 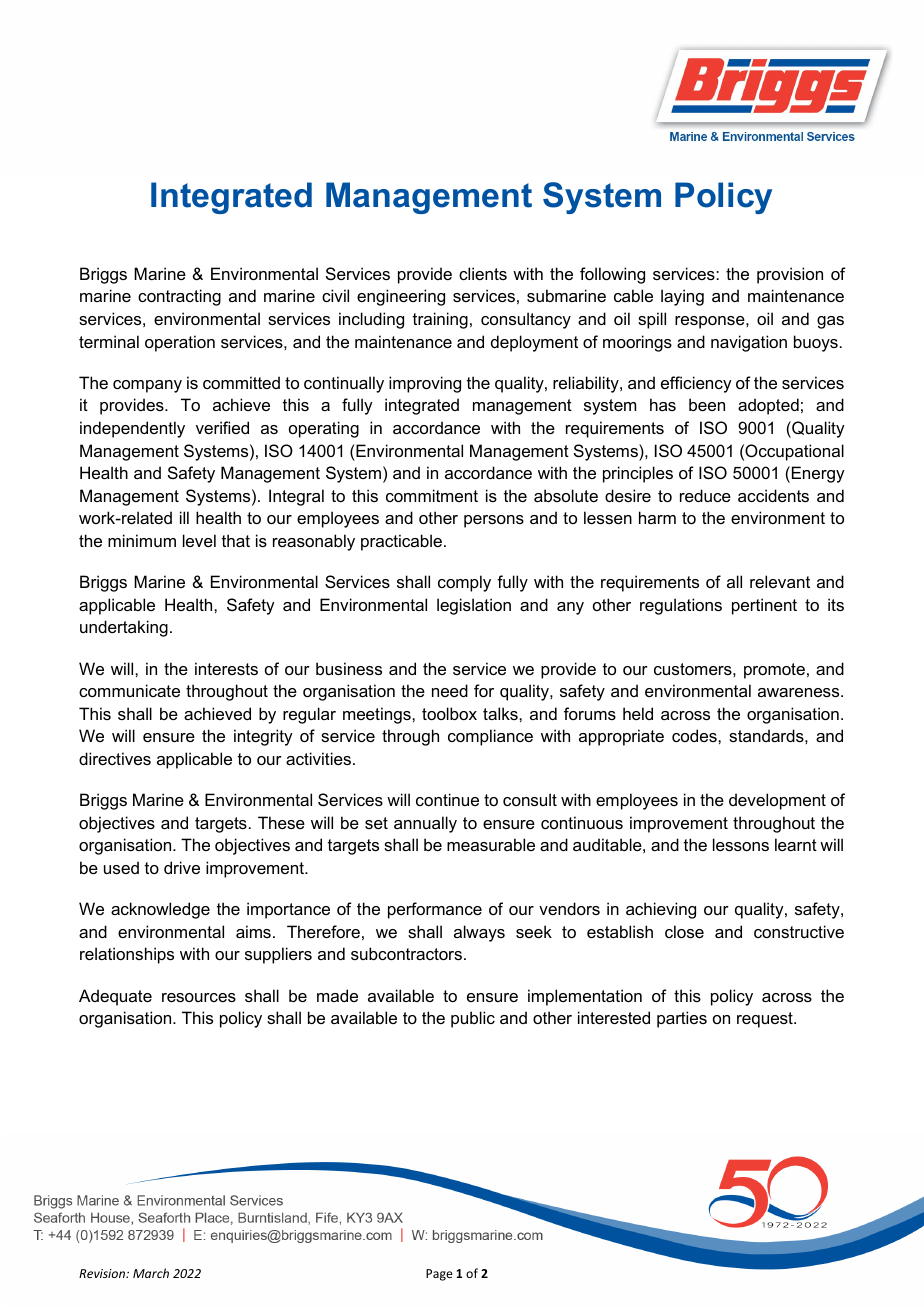 I want to click on resources, so click(x=199, y=997).
